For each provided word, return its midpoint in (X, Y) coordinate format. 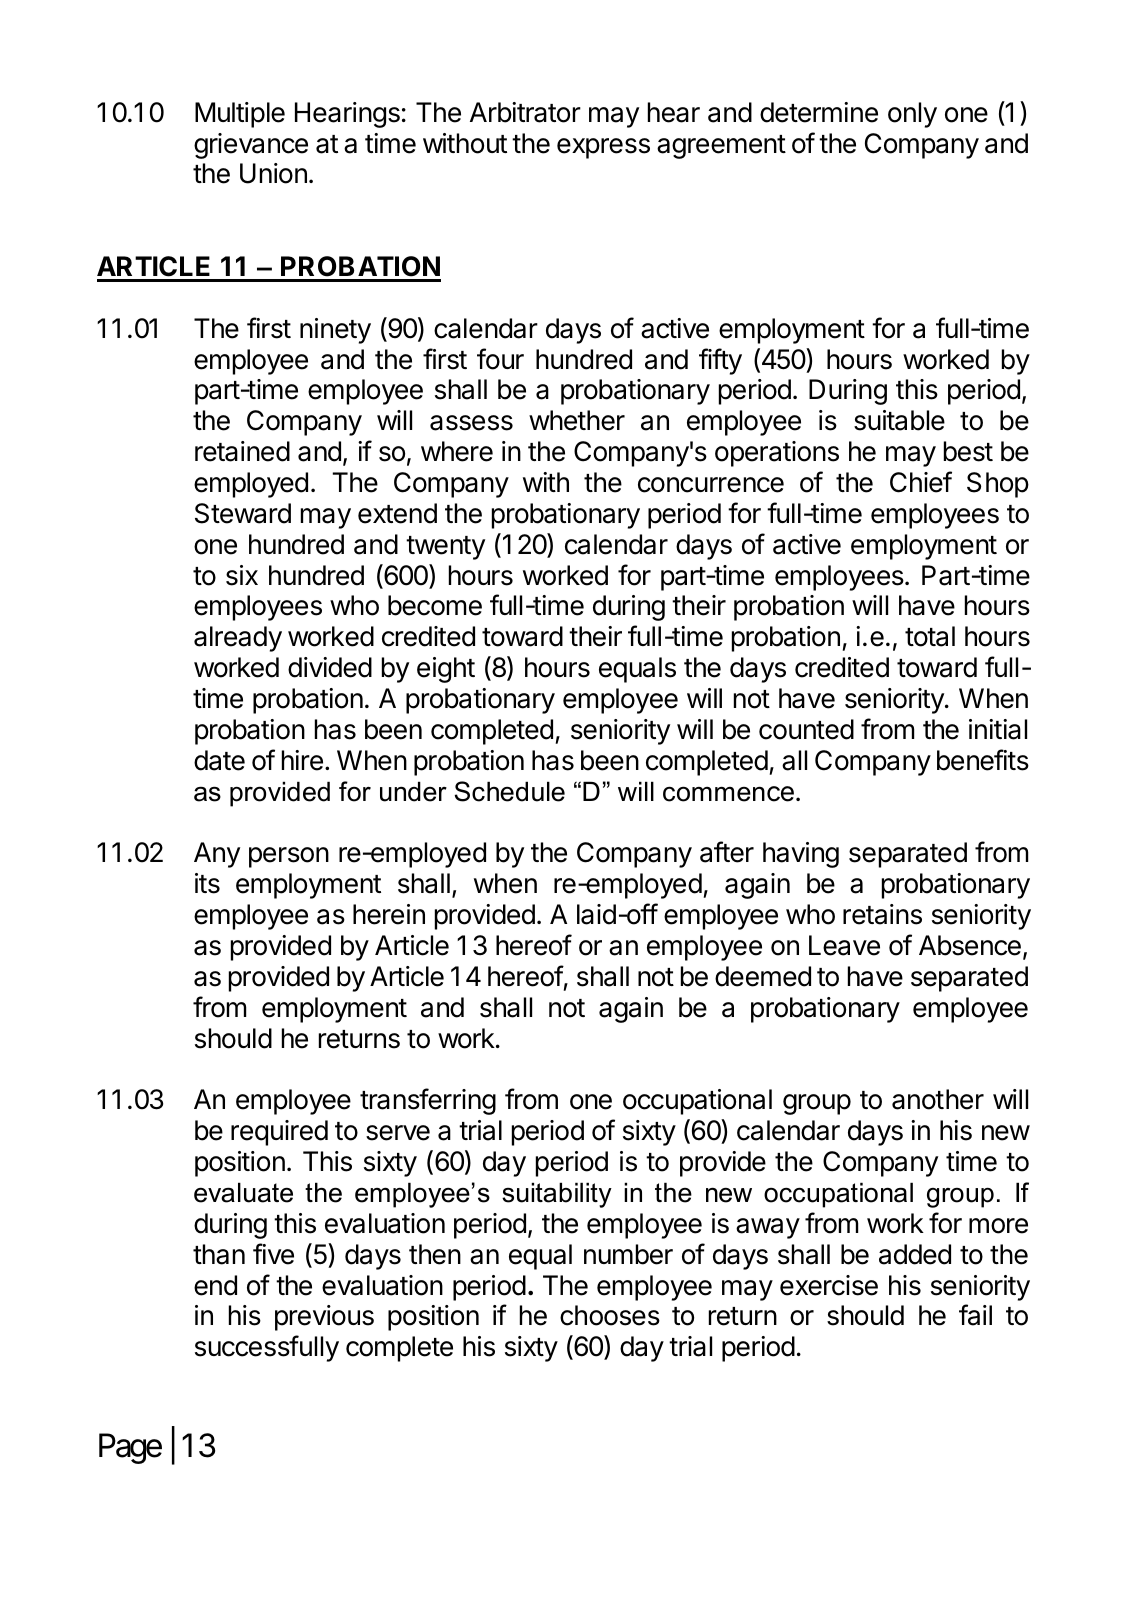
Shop (998, 485)
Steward (243, 513)
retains (882, 914)
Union (273, 173)
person (289, 857)
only (912, 115)
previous (324, 1318)
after (727, 852)
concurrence (711, 485)
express (603, 148)
